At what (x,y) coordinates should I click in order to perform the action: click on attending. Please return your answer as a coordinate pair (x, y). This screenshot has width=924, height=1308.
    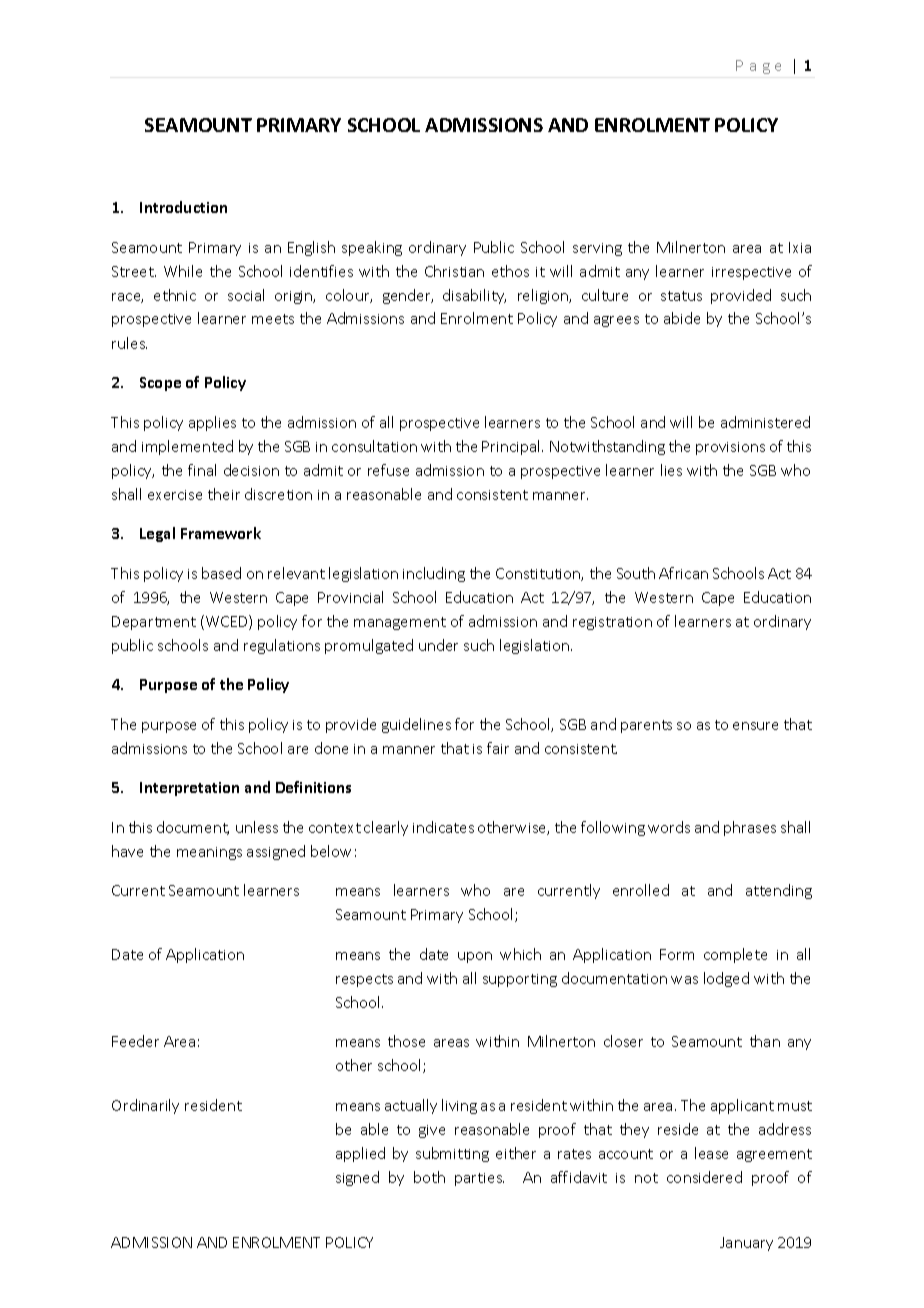
    Looking at the image, I should click on (779, 891).
